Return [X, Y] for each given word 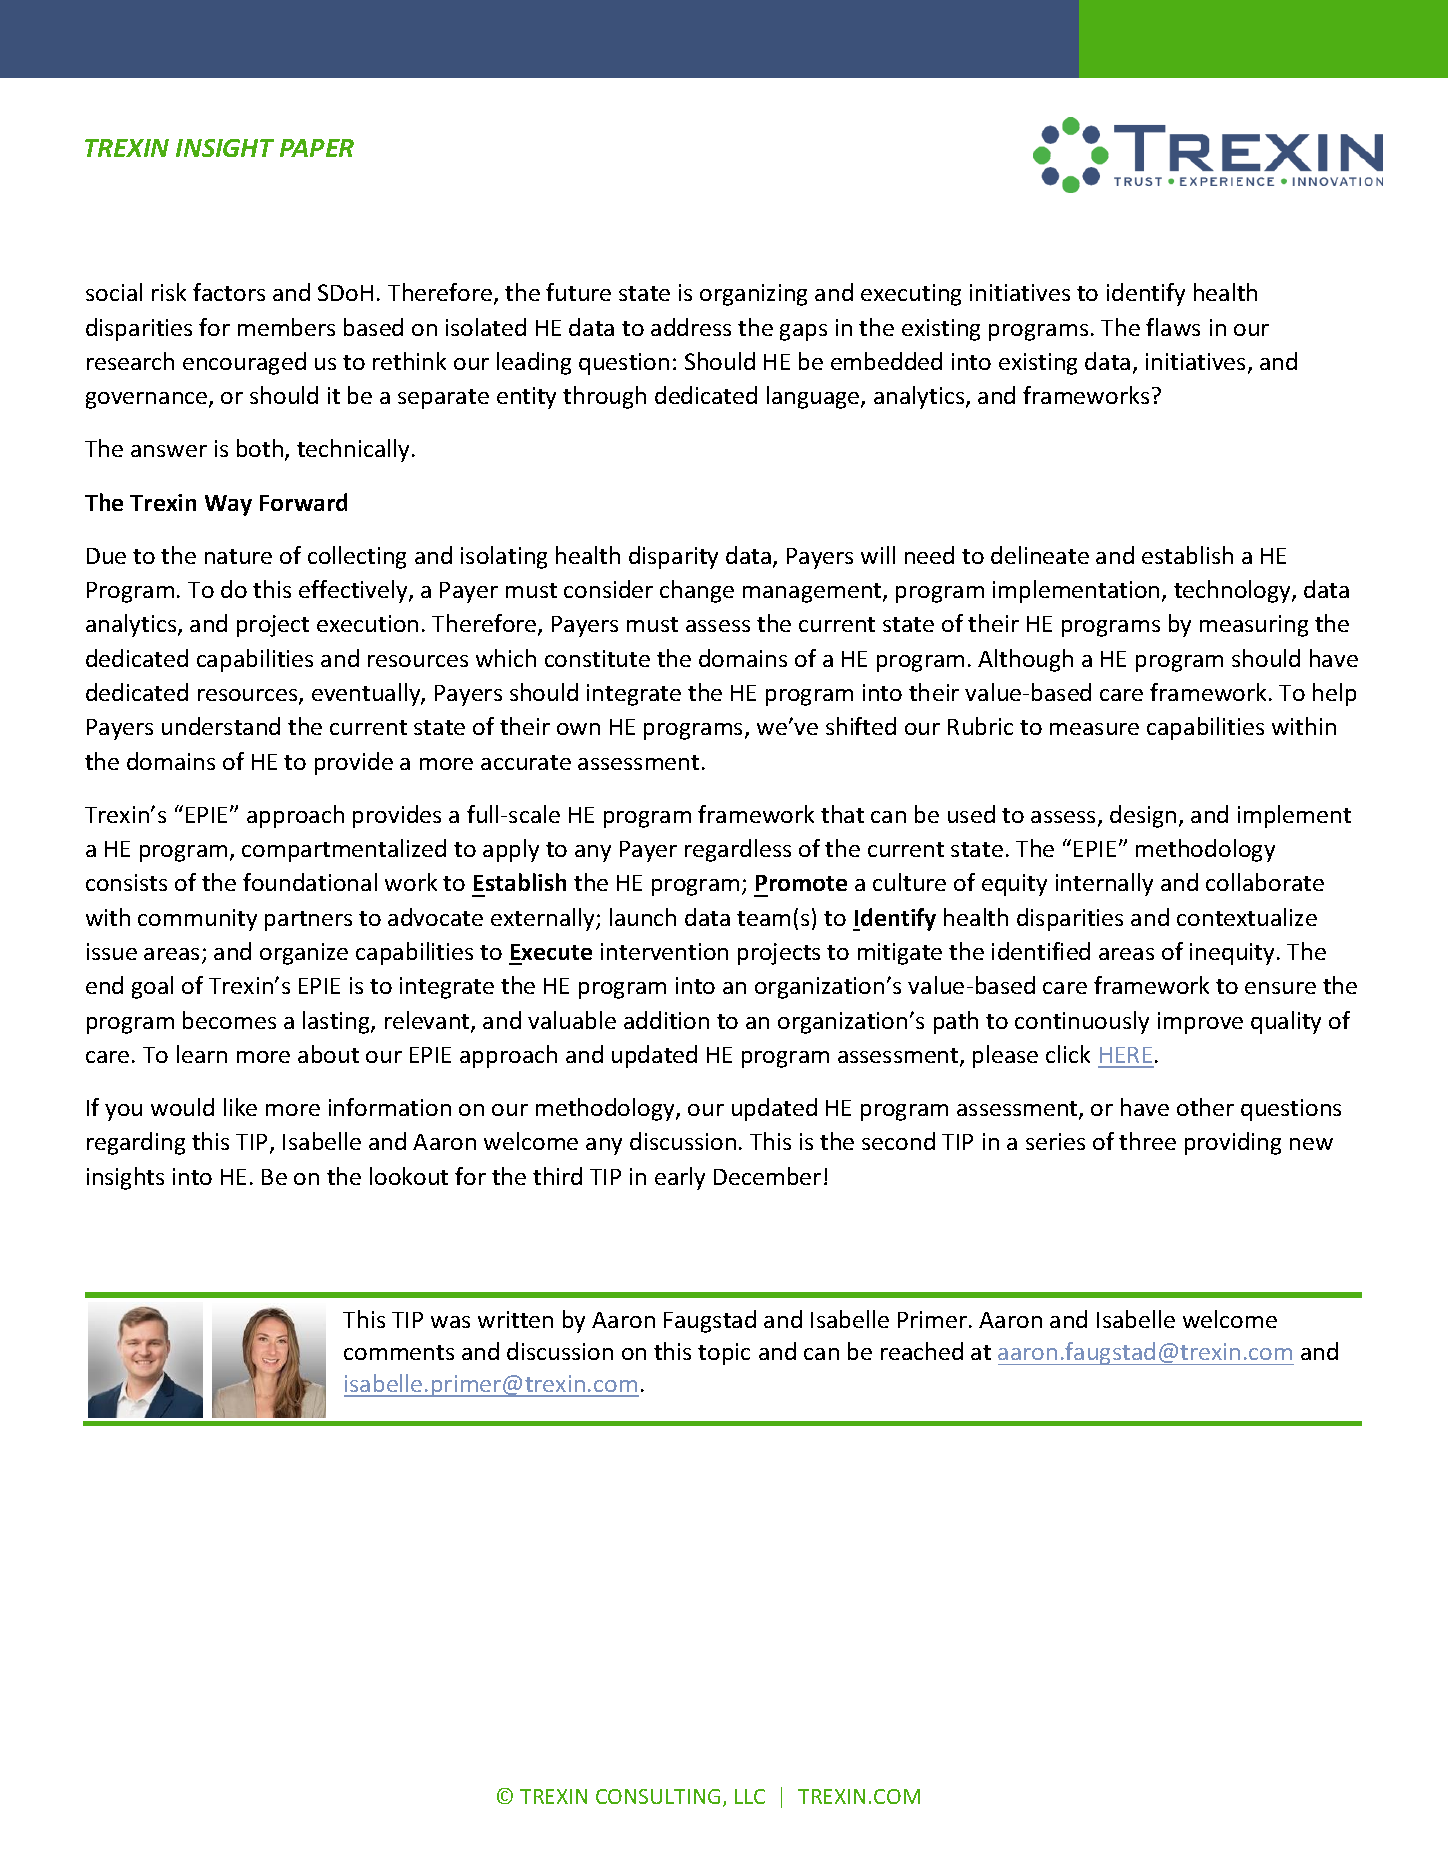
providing [1233, 1143]
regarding [136, 1143]
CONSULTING [658, 1796]
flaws [1173, 327]
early [680, 1178]
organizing [753, 295]
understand [221, 726]
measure [1094, 729]
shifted [861, 726]
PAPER [317, 148]
